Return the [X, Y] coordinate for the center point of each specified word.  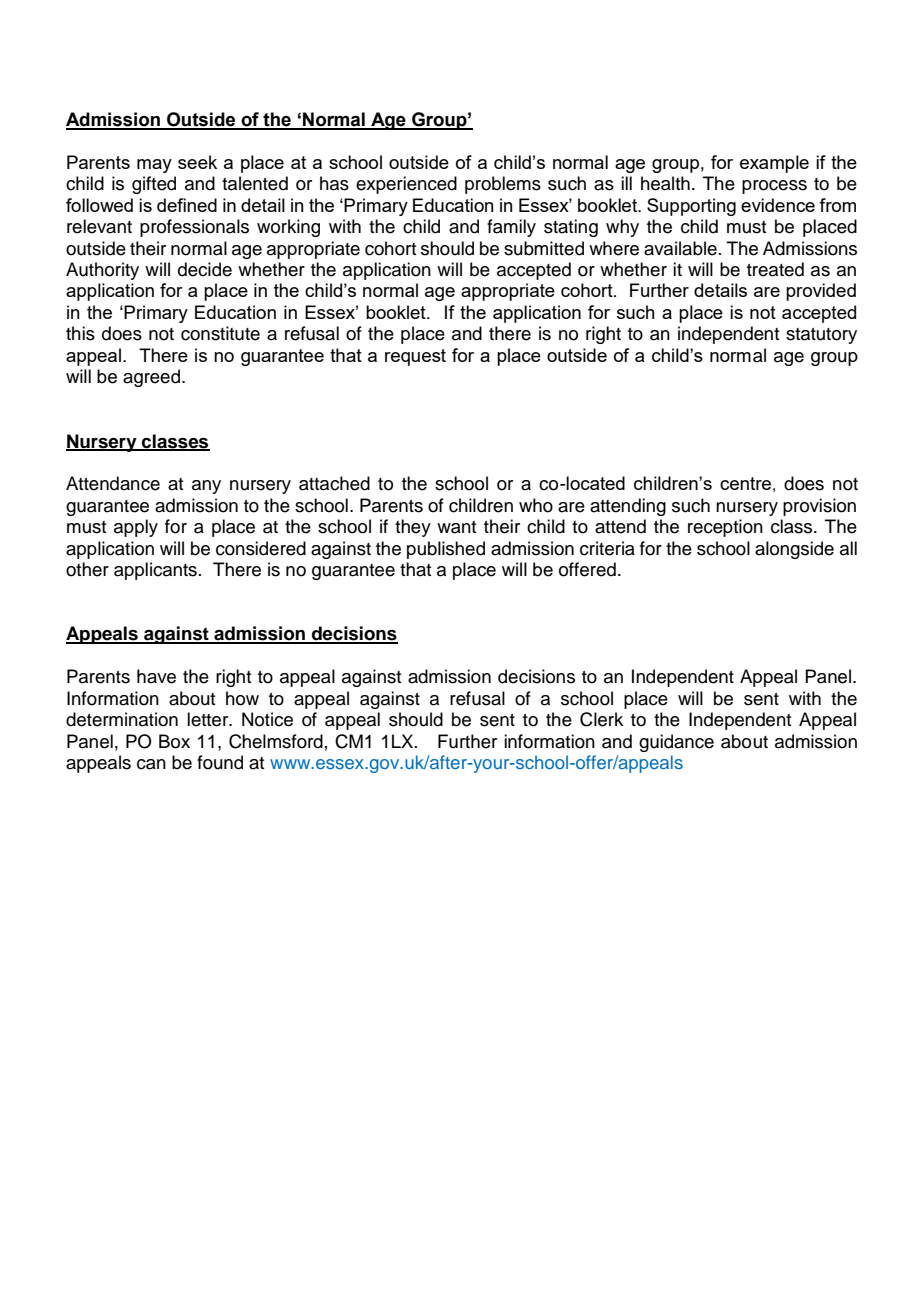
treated [775, 269]
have [156, 676]
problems [503, 185]
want [456, 527]
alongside [794, 550]
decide [205, 269]
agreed [151, 378]
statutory [821, 336]
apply [136, 528]
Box [174, 741]
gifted [154, 185]
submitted [544, 248]
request [415, 357]
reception [725, 528]
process [774, 187]
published [446, 550]
